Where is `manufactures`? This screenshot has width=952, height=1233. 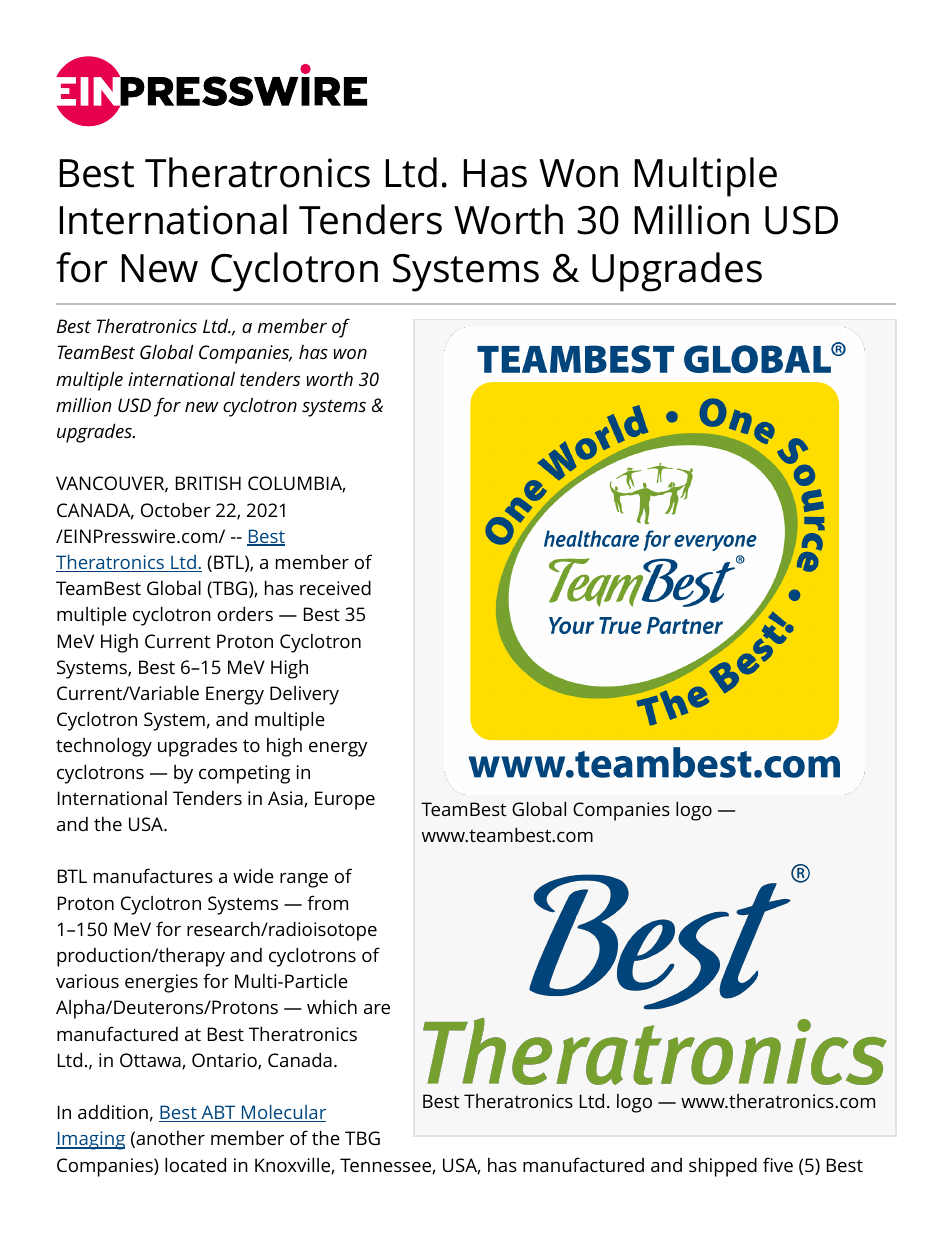
manufactures is located at coordinates (153, 875).
